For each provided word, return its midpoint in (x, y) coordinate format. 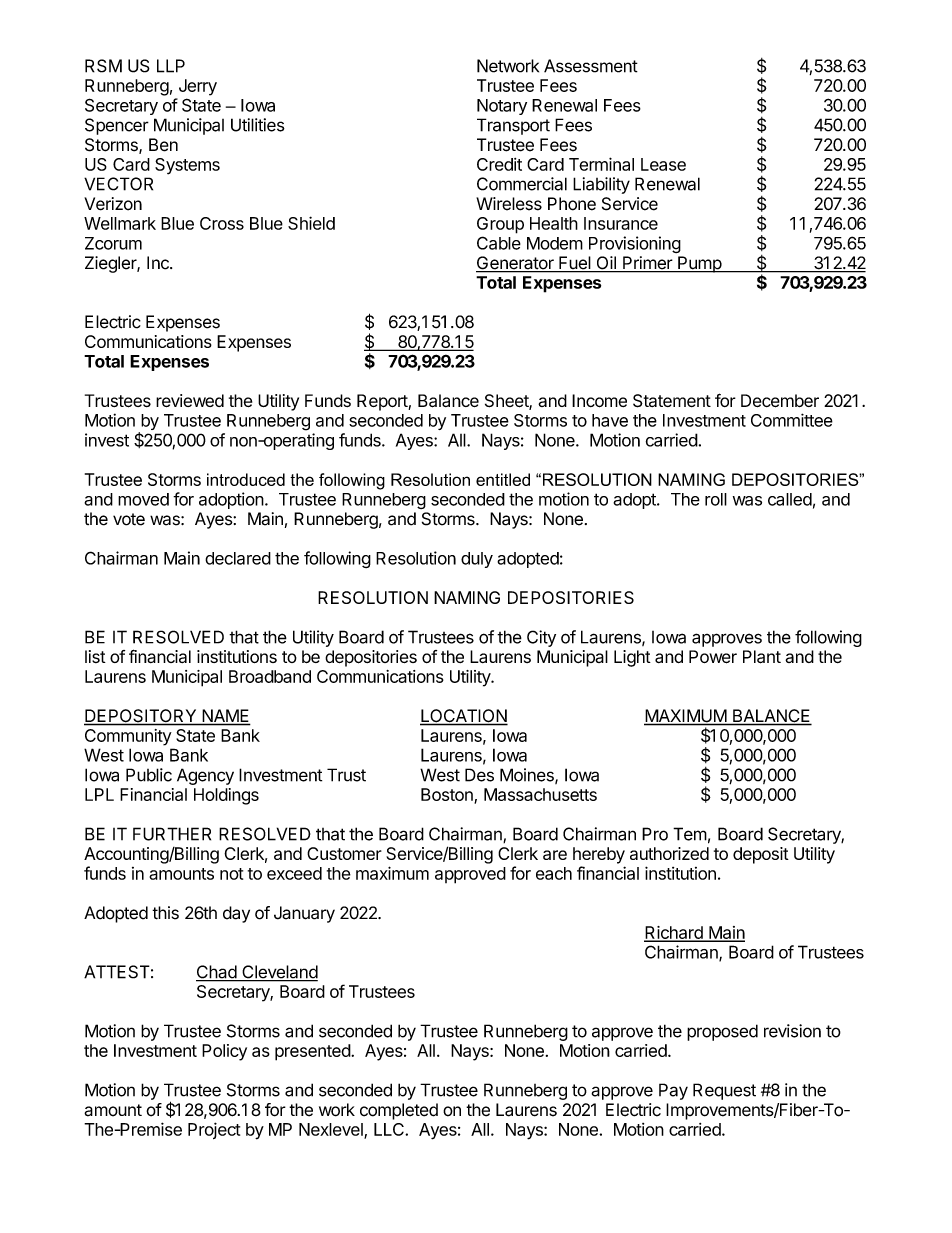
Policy (224, 1052)
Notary (502, 107)
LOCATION (464, 717)
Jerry (198, 87)
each (554, 873)
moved (143, 499)
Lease (663, 164)
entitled (503, 479)
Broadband (270, 676)
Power (713, 657)
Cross (222, 223)
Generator (516, 264)
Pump (699, 264)
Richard (674, 933)
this (165, 913)
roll (716, 499)
